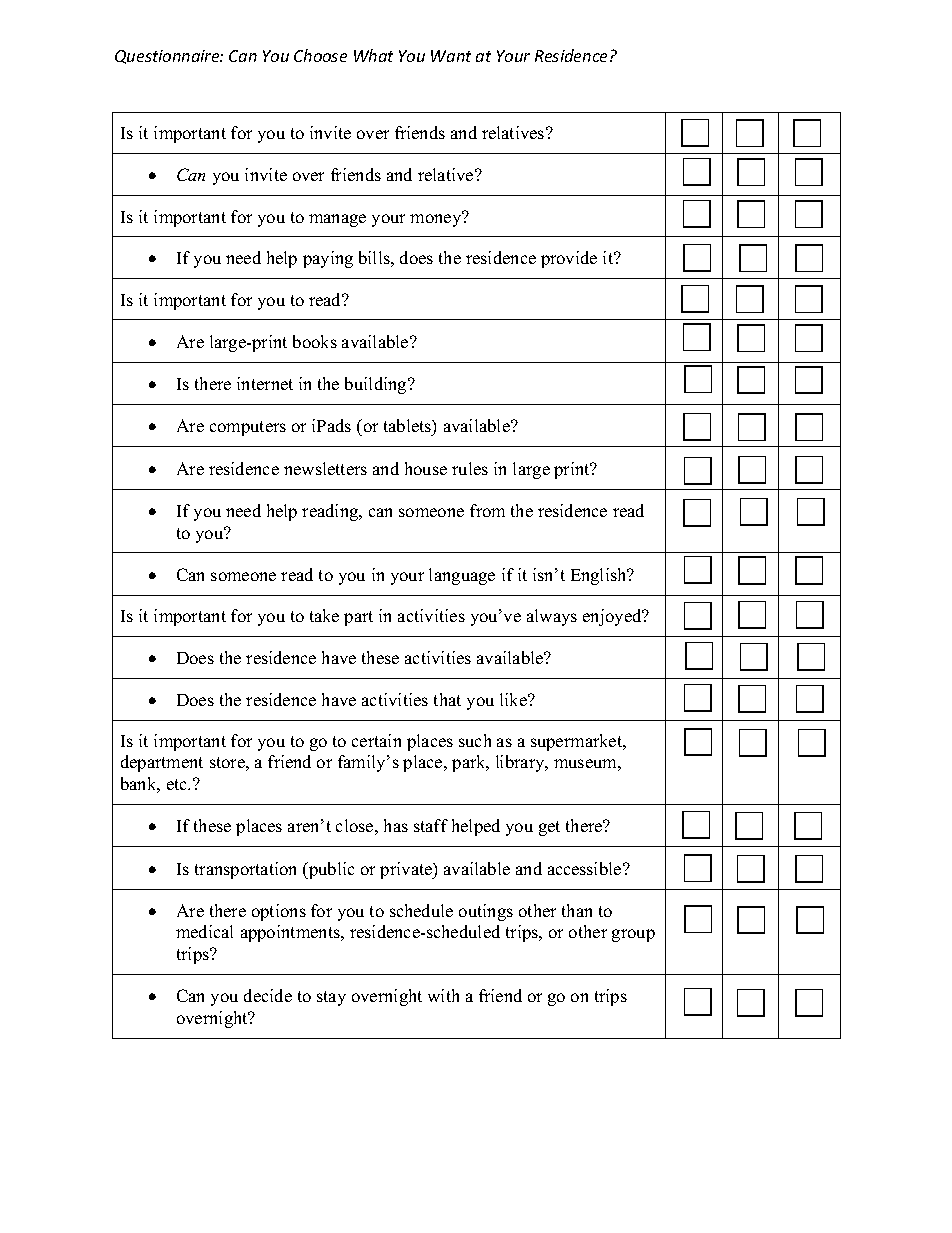 This screenshot has height=1233, width=952. Describe the element at coordinates (426, 468) in the screenshot. I see `house` at that location.
